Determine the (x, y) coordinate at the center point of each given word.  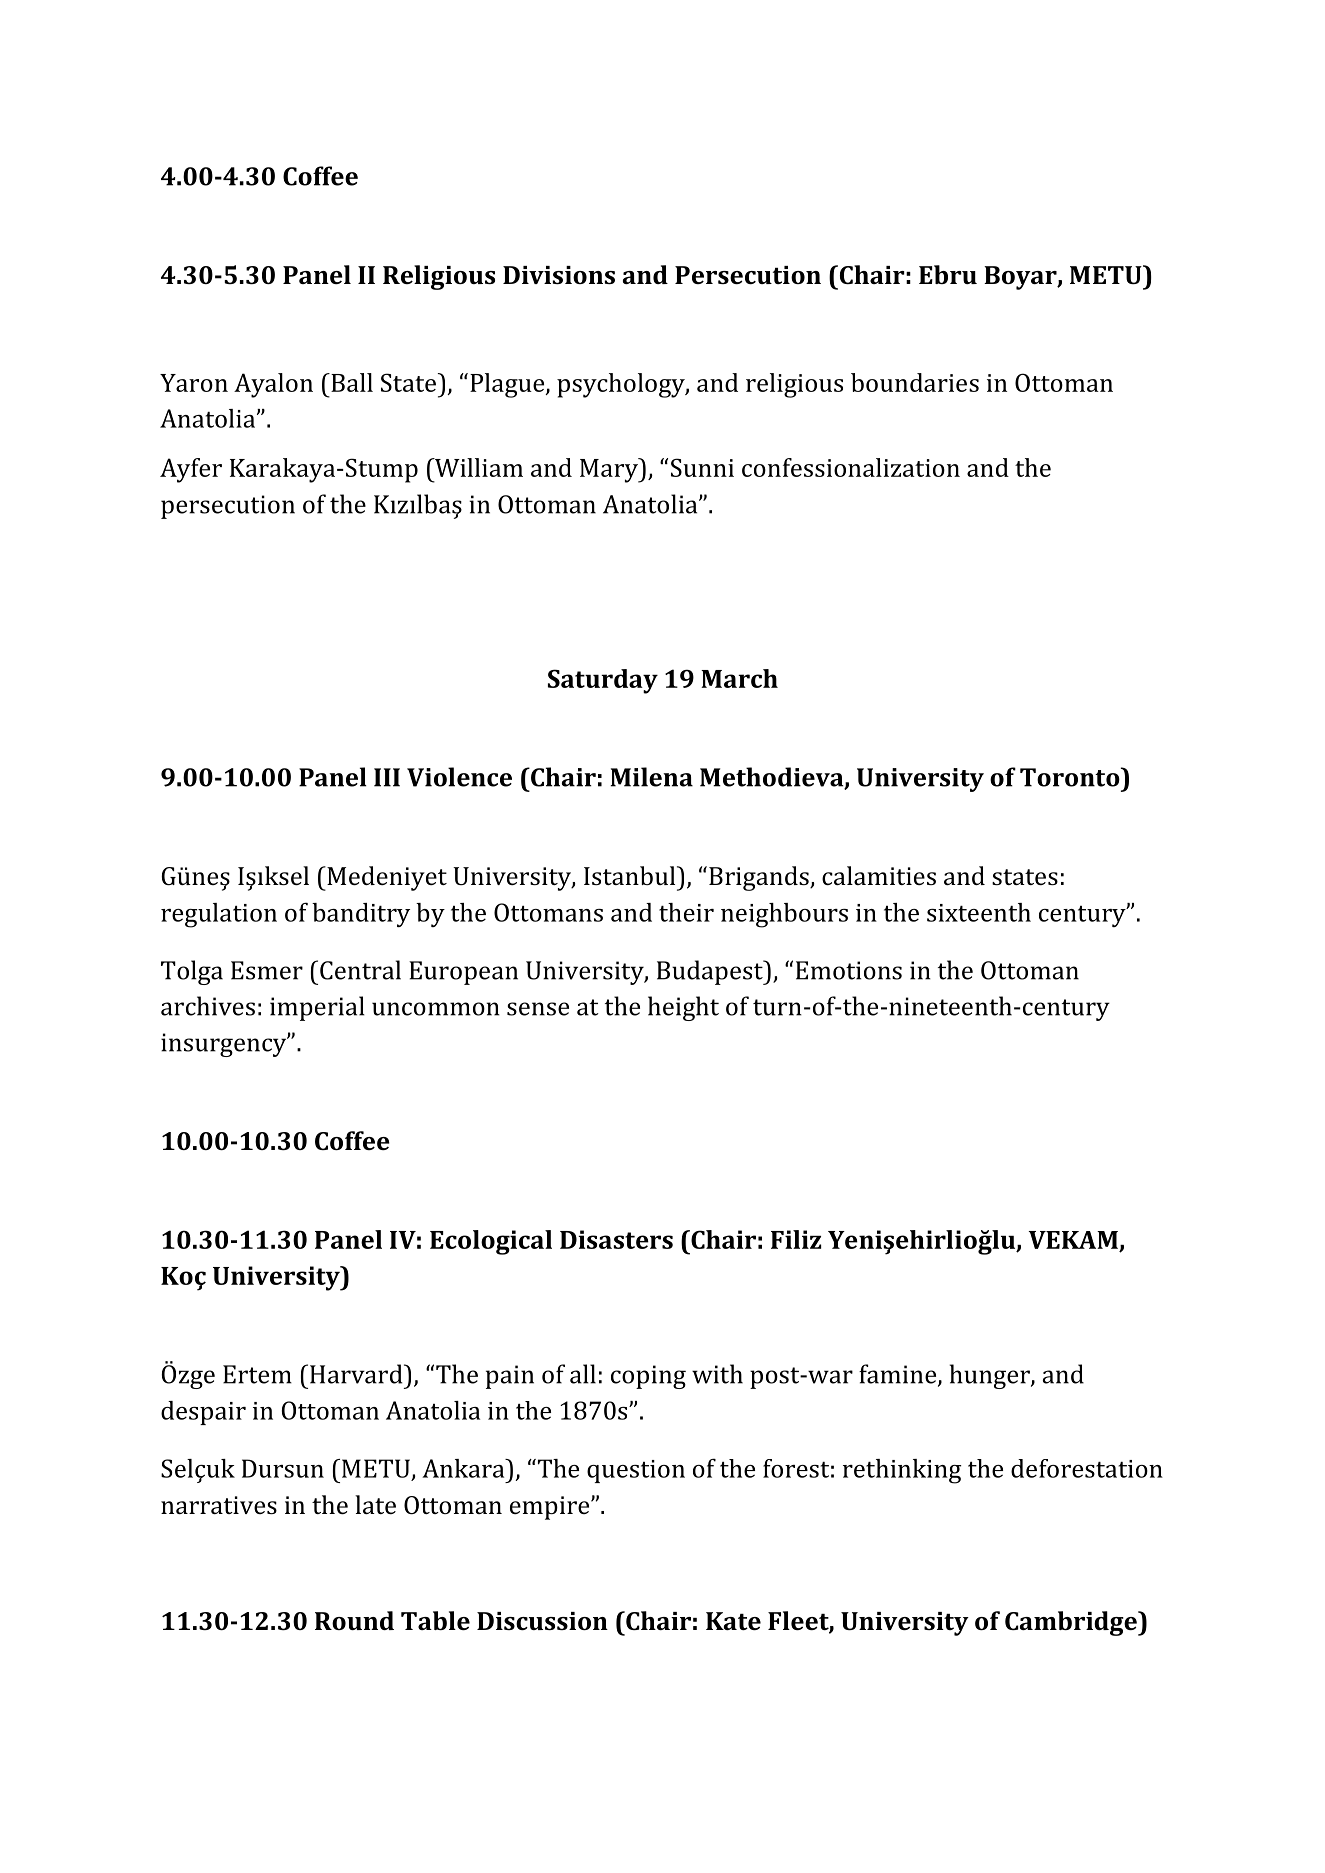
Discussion (542, 1621)
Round (354, 1620)
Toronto (1071, 777)
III (387, 777)
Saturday (603, 681)
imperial (317, 1008)
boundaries (915, 382)
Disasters (616, 1239)
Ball (351, 382)
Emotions (849, 970)
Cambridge (1072, 1623)
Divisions (559, 275)
